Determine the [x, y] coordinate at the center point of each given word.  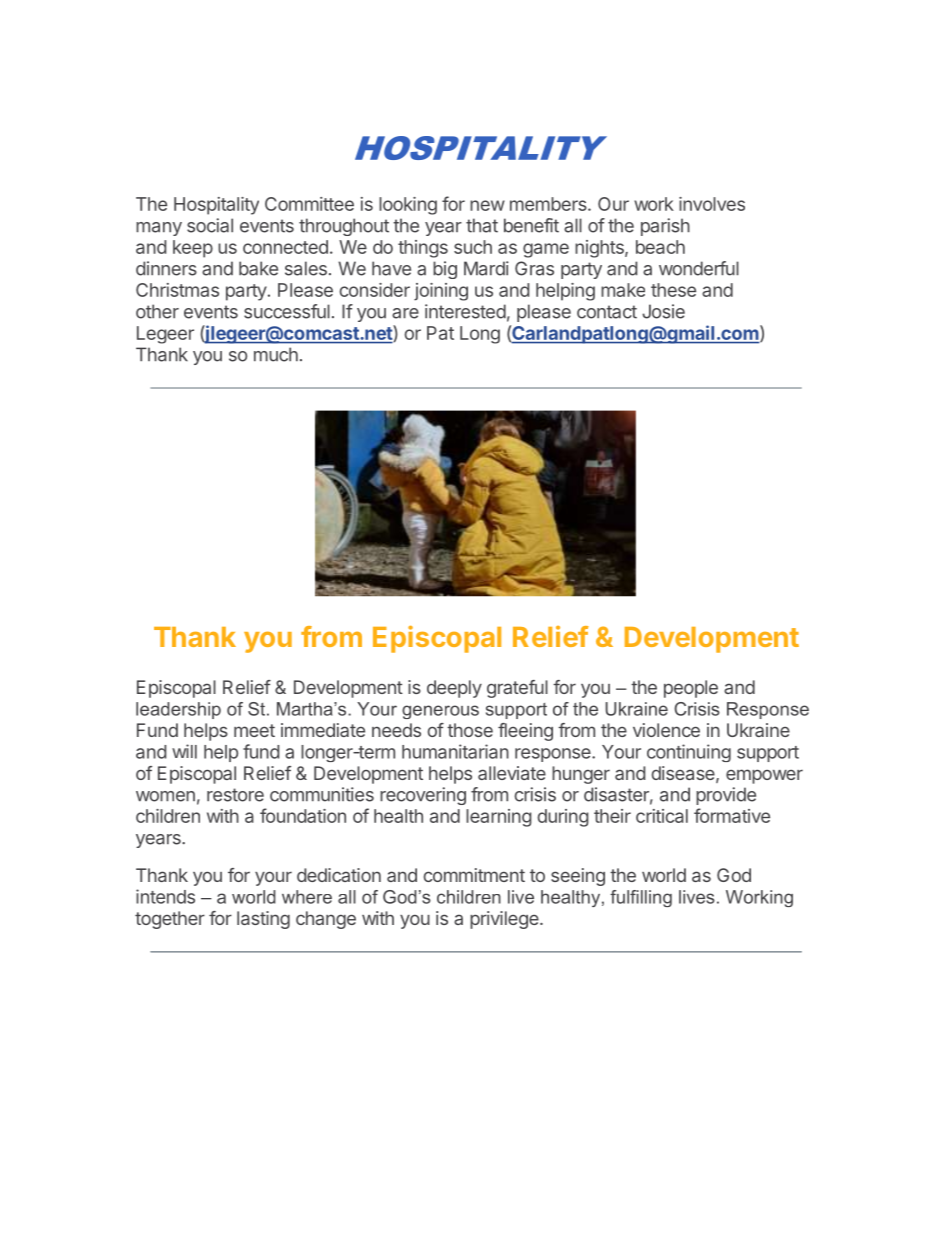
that [482, 225]
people [691, 689]
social [210, 225]
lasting [263, 920]
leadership [178, 710]
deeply [454, 689]
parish [665, 227]
